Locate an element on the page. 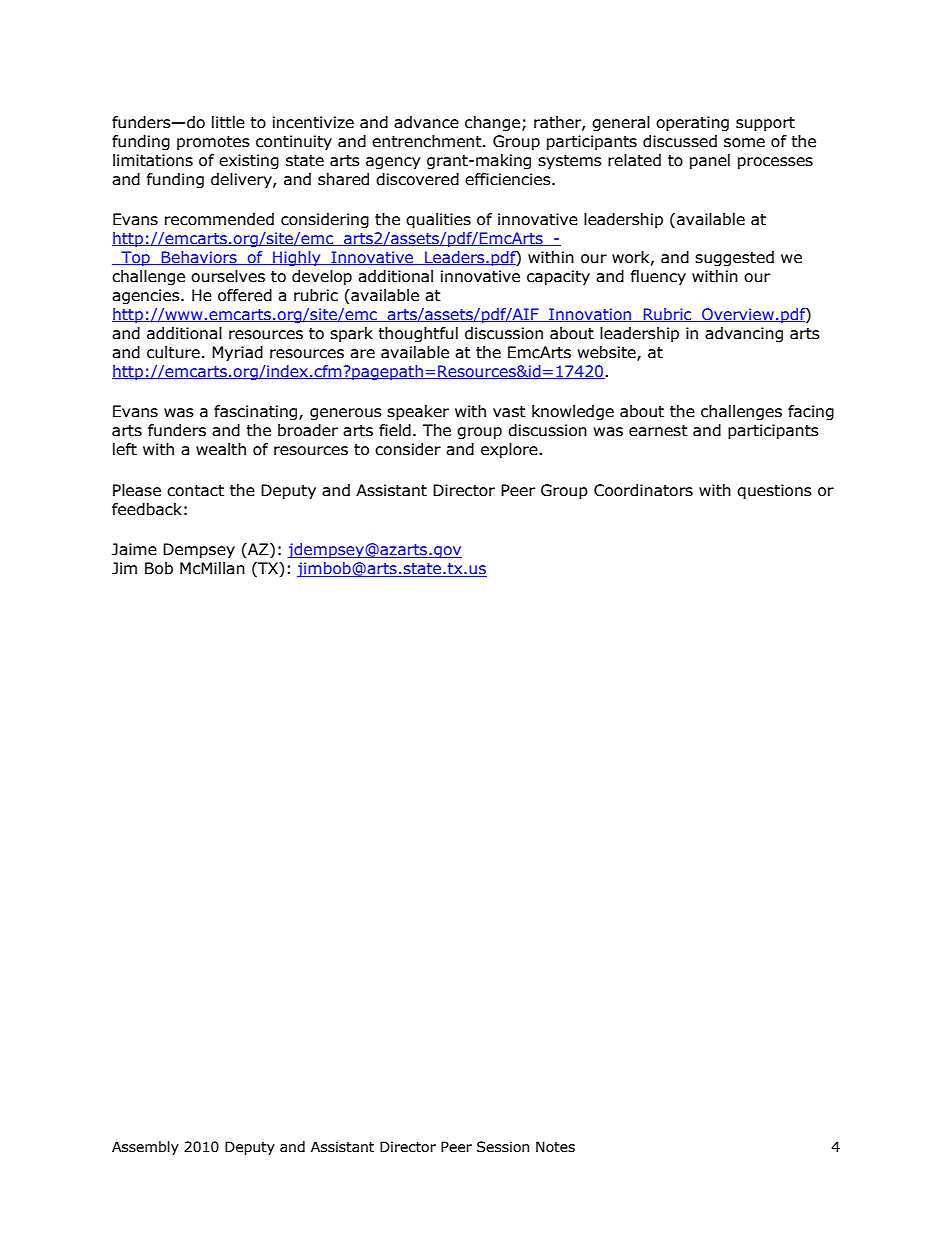 This document has width=952, height=1233. promotes is located at coordinates (213, 143).
